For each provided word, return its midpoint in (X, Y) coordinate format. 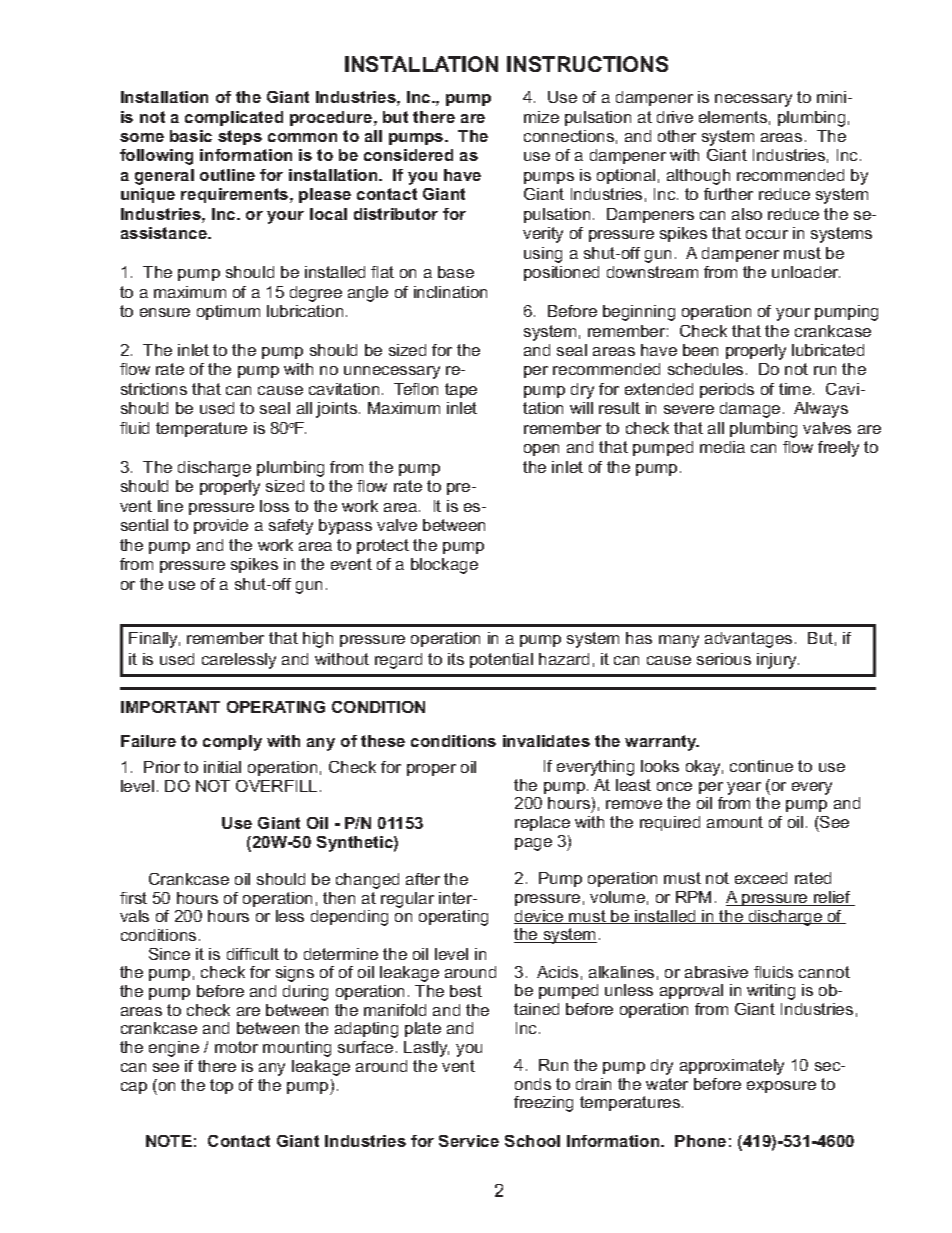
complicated (234, 118)
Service (469, 1141)
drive (675, 117)
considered (408, 155)
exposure (781, 1087)
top (221, 1086)
